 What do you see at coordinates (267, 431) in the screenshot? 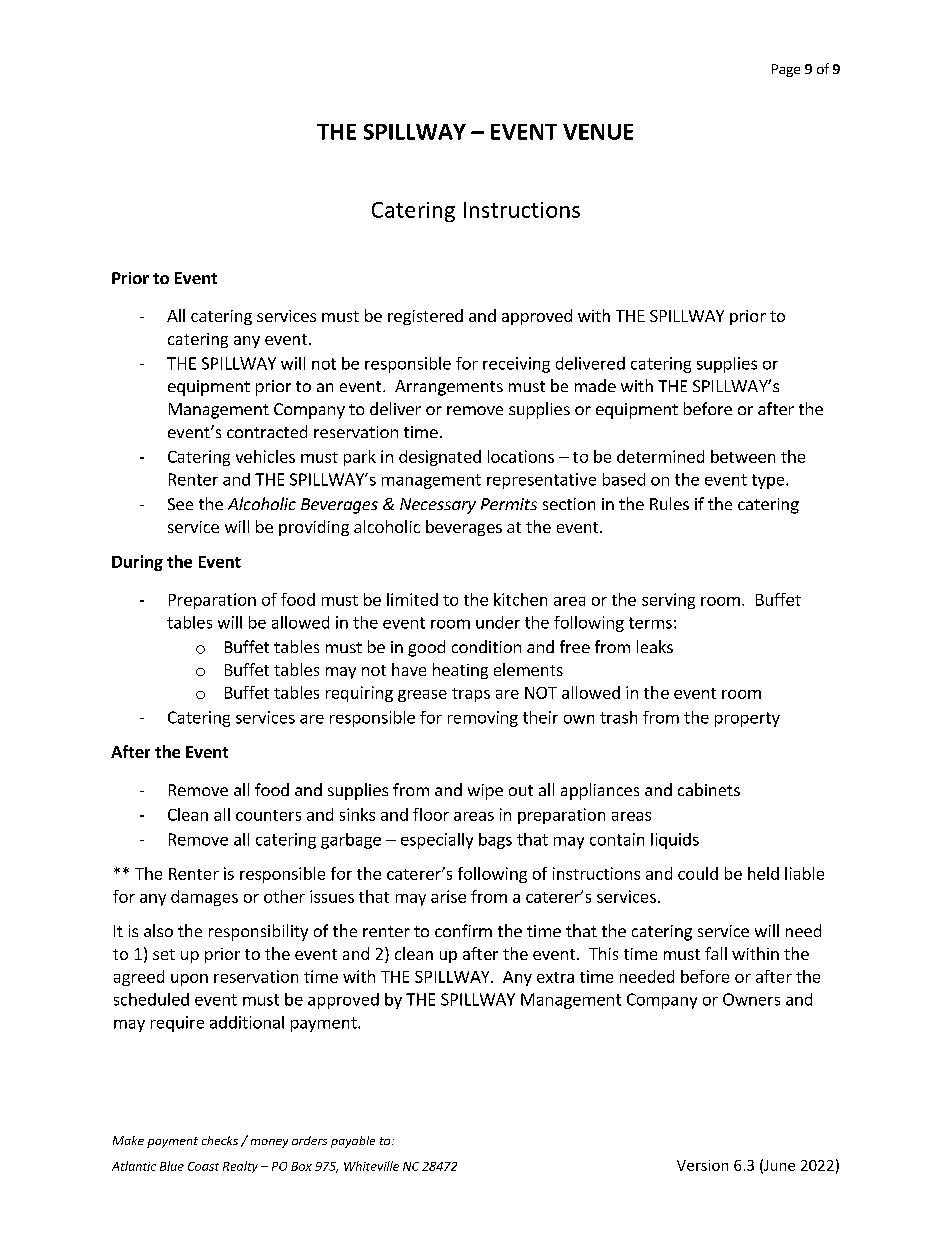
I see `contracted` at bounding box center [267, 431].
